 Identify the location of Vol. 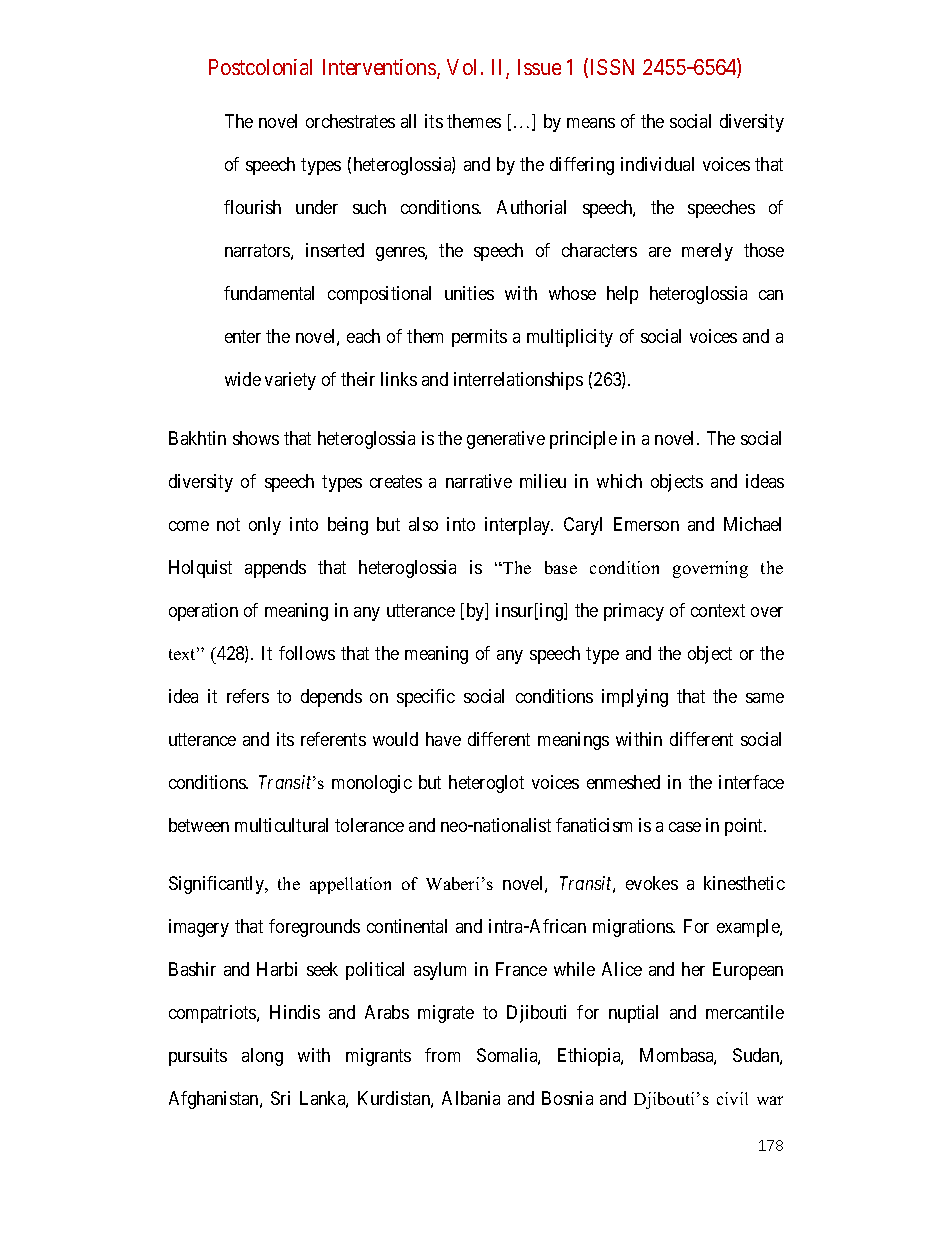
(464, 67).
